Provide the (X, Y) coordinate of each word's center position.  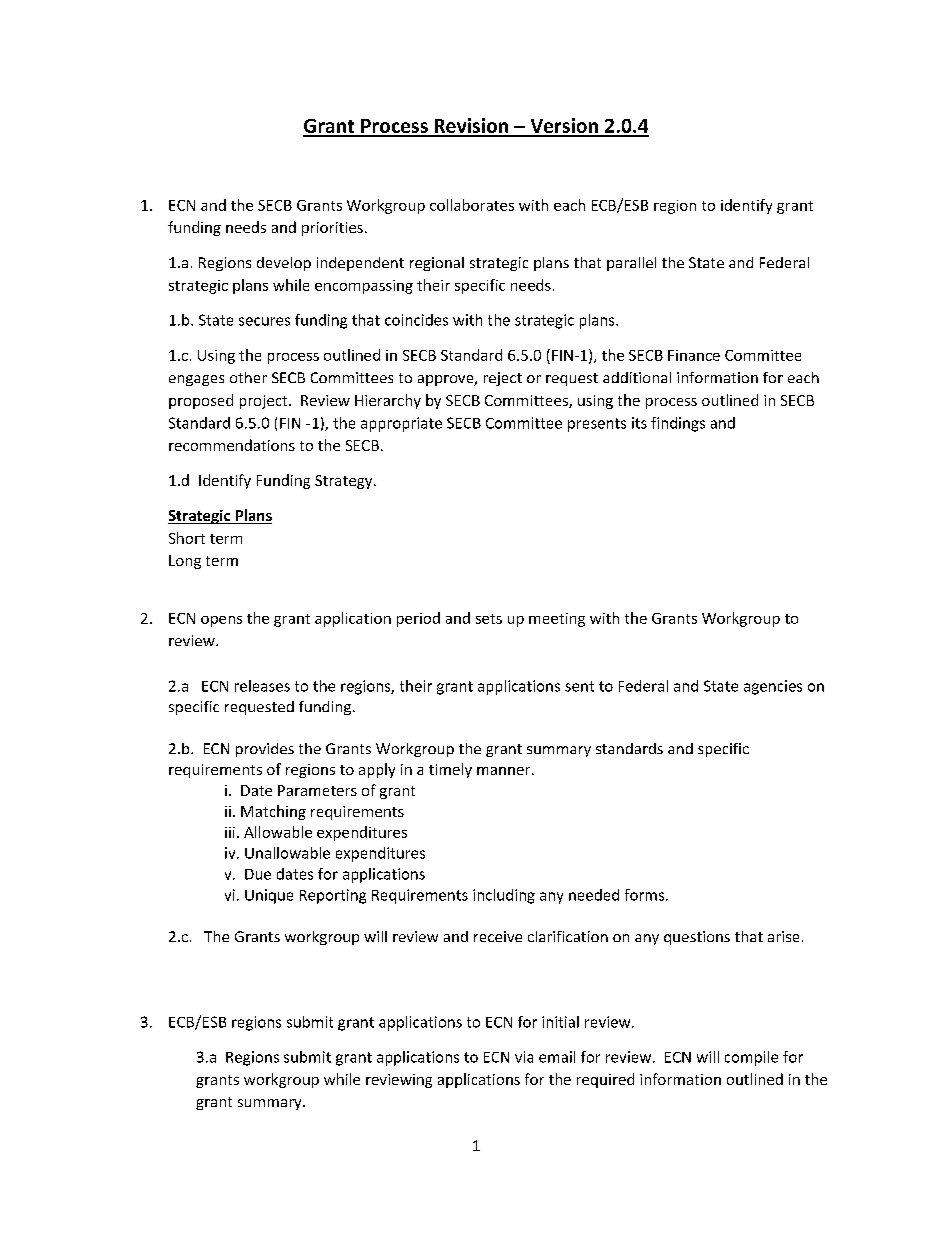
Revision (471, 127)
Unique (269, 896)
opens (221, 621)
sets (489, 619)
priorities (332, 229)
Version (564, 127)
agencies (773, 687)
